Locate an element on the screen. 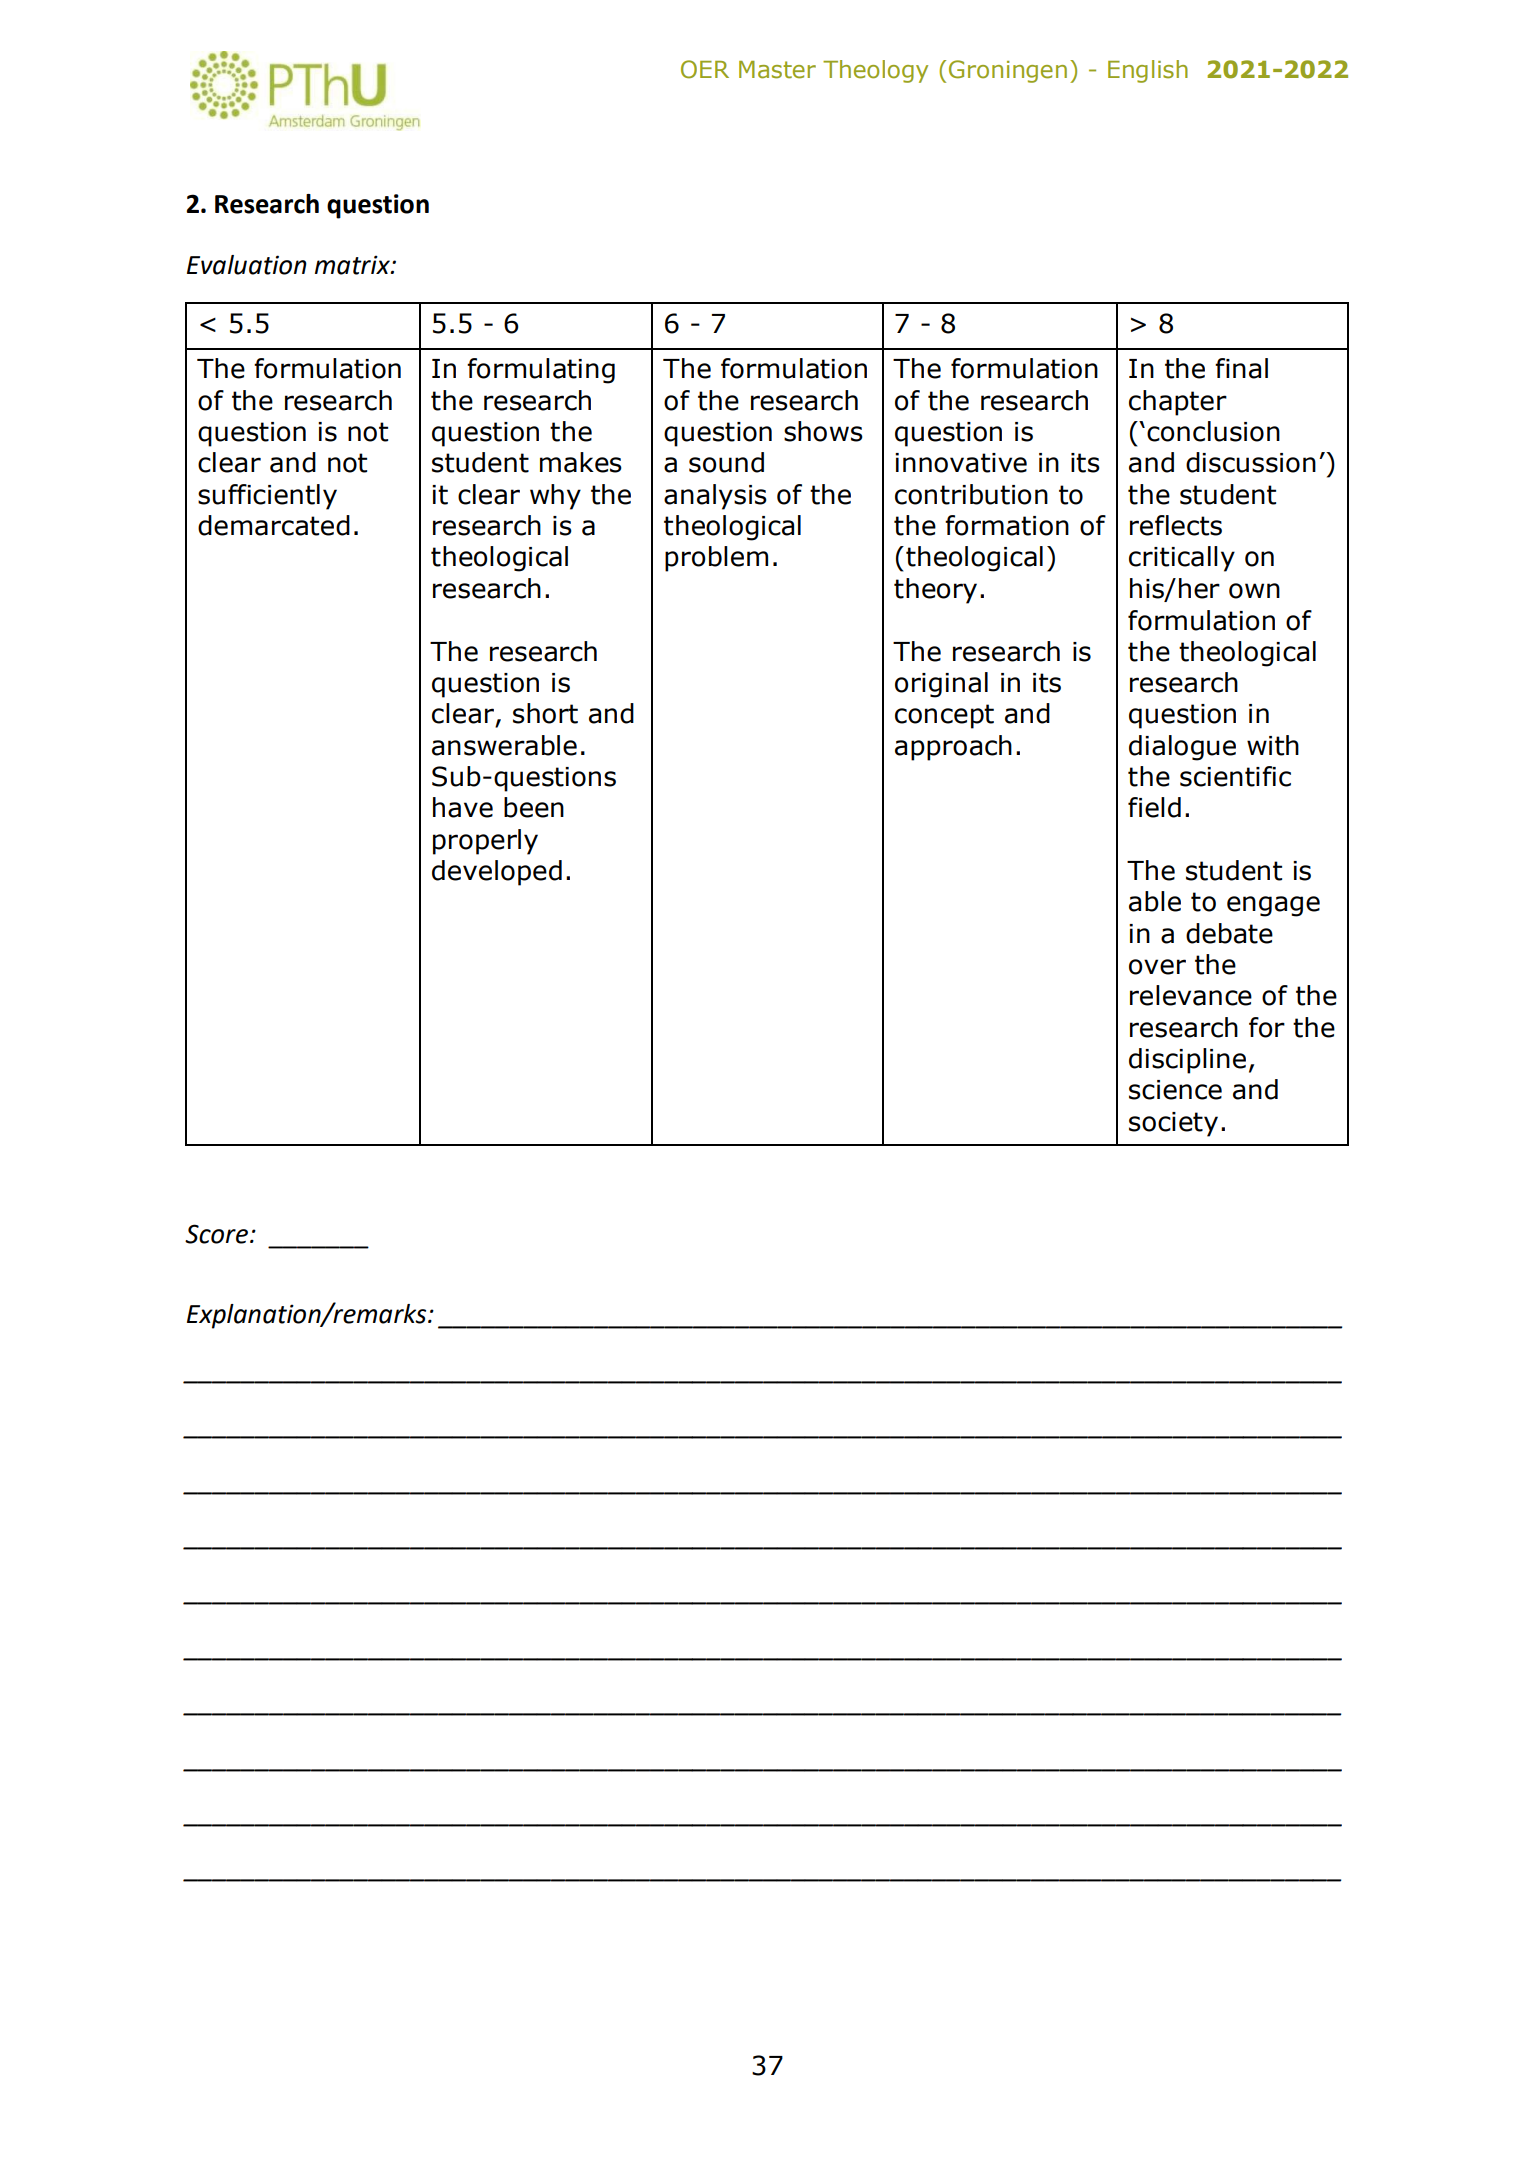 Image resolution: width=1534 pixels, height=2171 pixels. English is located at coordinates (1148, 71).
